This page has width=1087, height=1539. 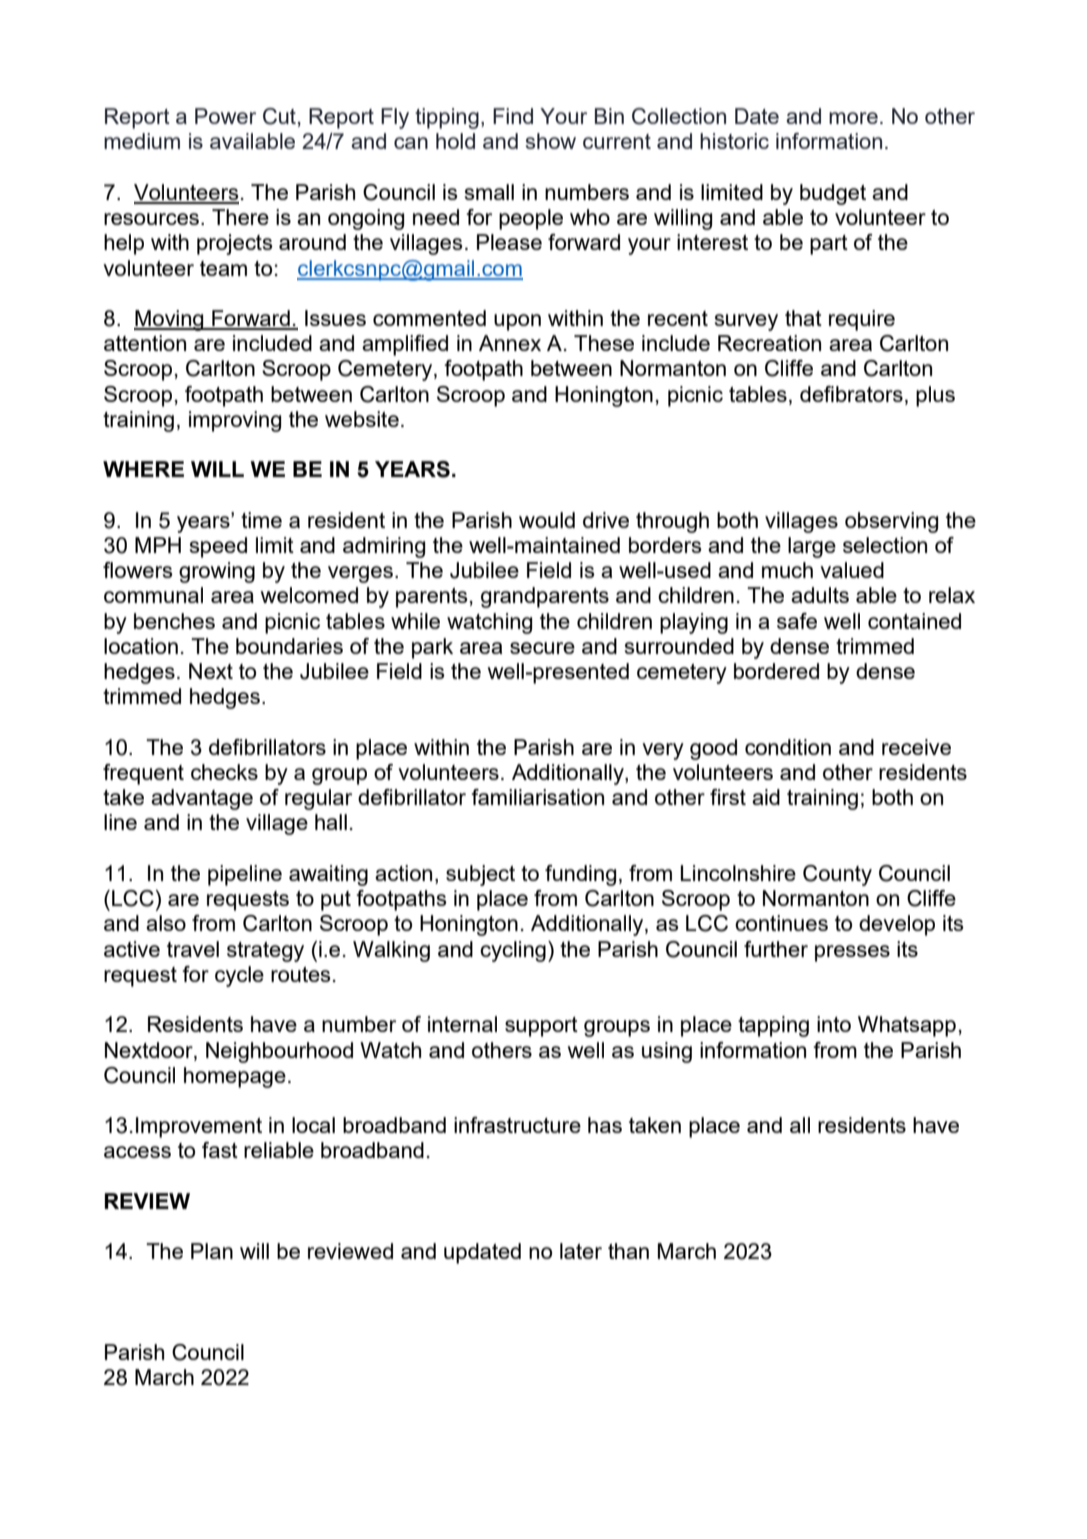 I want to click on later, so click(x=581, y=1251).
